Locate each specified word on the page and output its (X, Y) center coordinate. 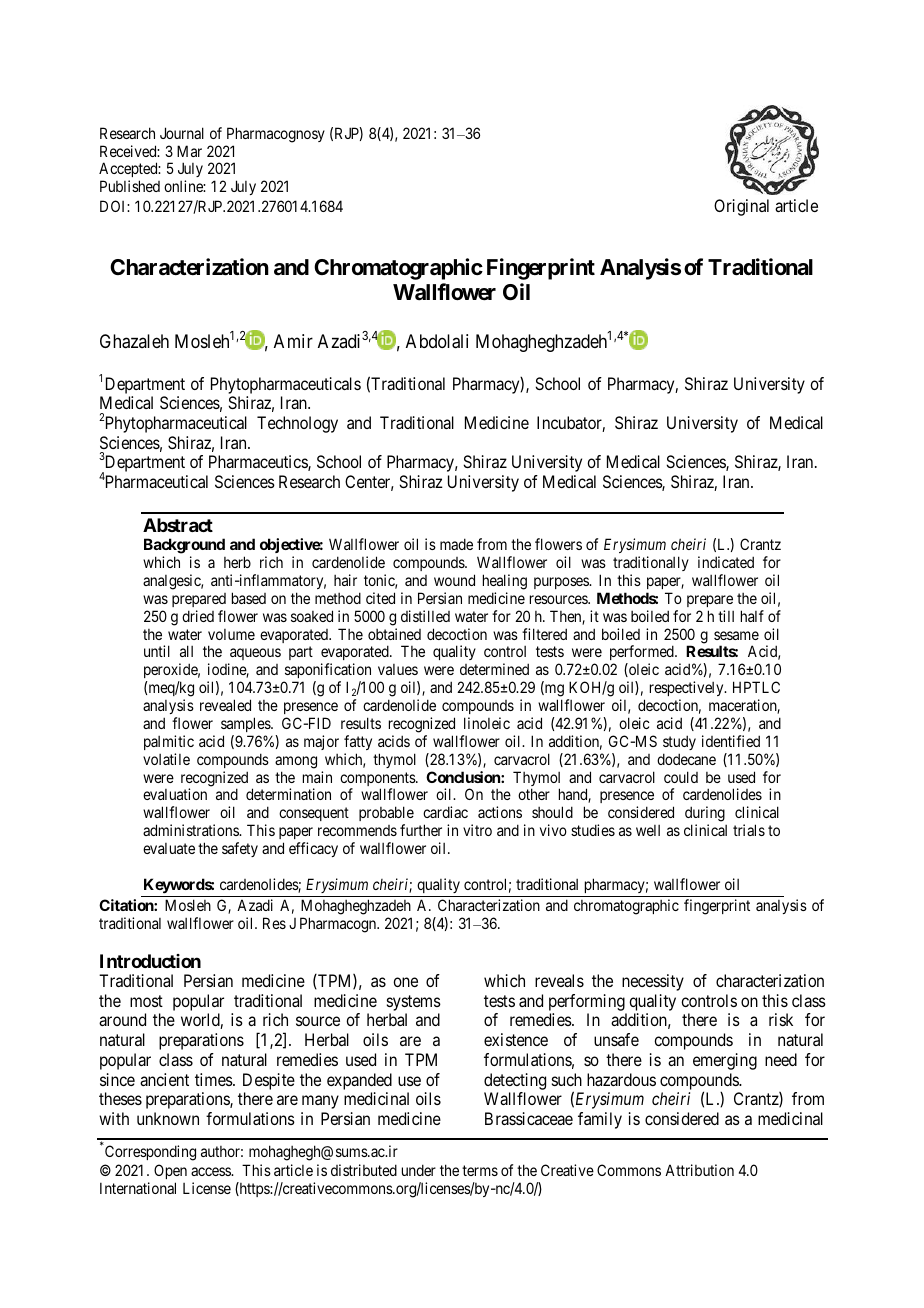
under (419, 1170)
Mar (189, 151)
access (211, 1171)
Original (741, 207)
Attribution (699, 1170)
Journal (182, 133)
